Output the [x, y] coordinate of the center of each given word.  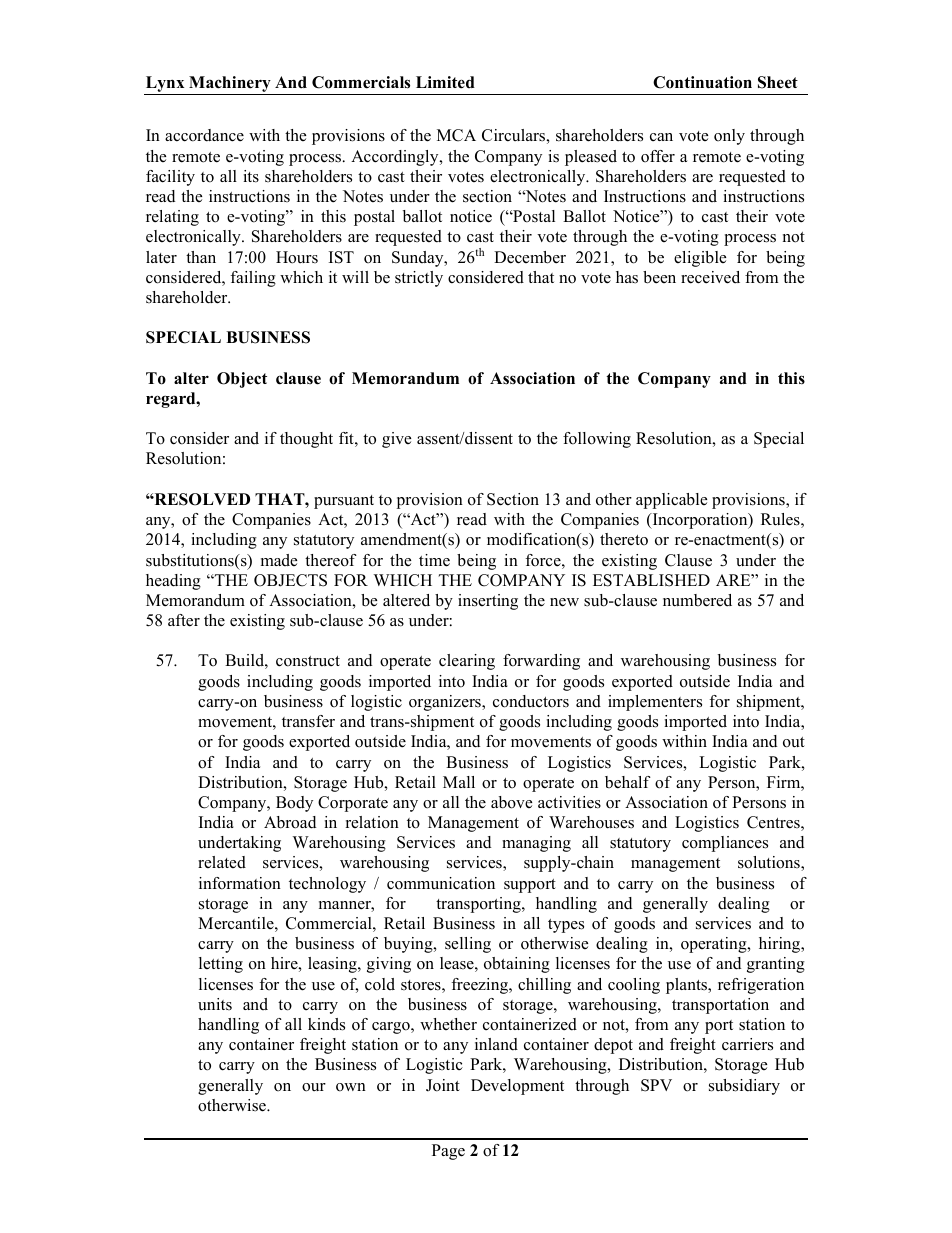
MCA [456, 135]
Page [448, 1152]
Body [294, 804]
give [396, 440]
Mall [459, 782]
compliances [725, 844]
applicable [671, 501]
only [729, 137]
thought [306, 440]
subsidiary [744, 1087]
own [351, 1087]
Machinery [230, 85]
